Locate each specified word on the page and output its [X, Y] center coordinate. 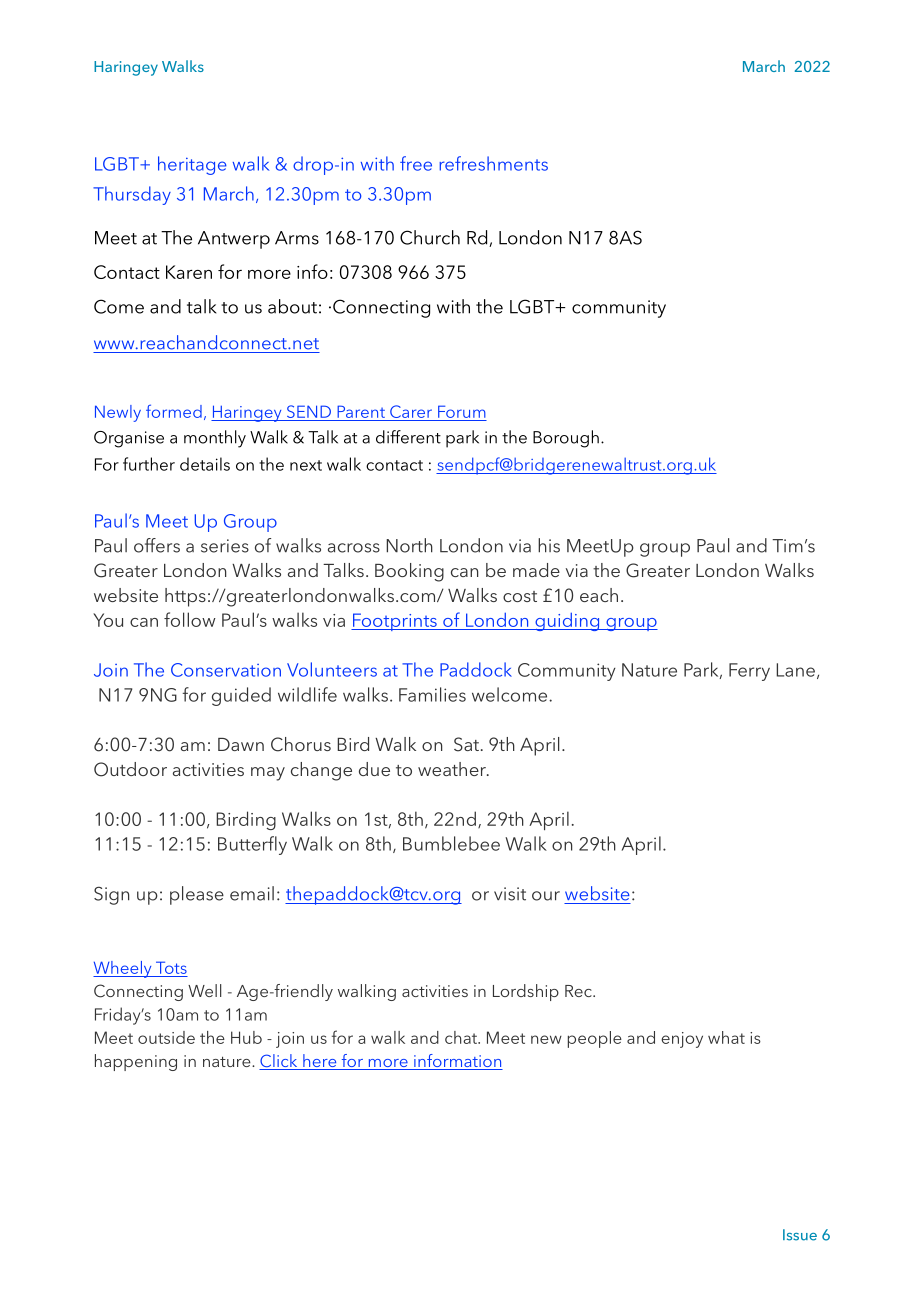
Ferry [749, 672]
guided [241, 696]
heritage [192, 165]
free [416, 163]
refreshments [493, 163]
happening [136, 1062]
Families [432, 694]
